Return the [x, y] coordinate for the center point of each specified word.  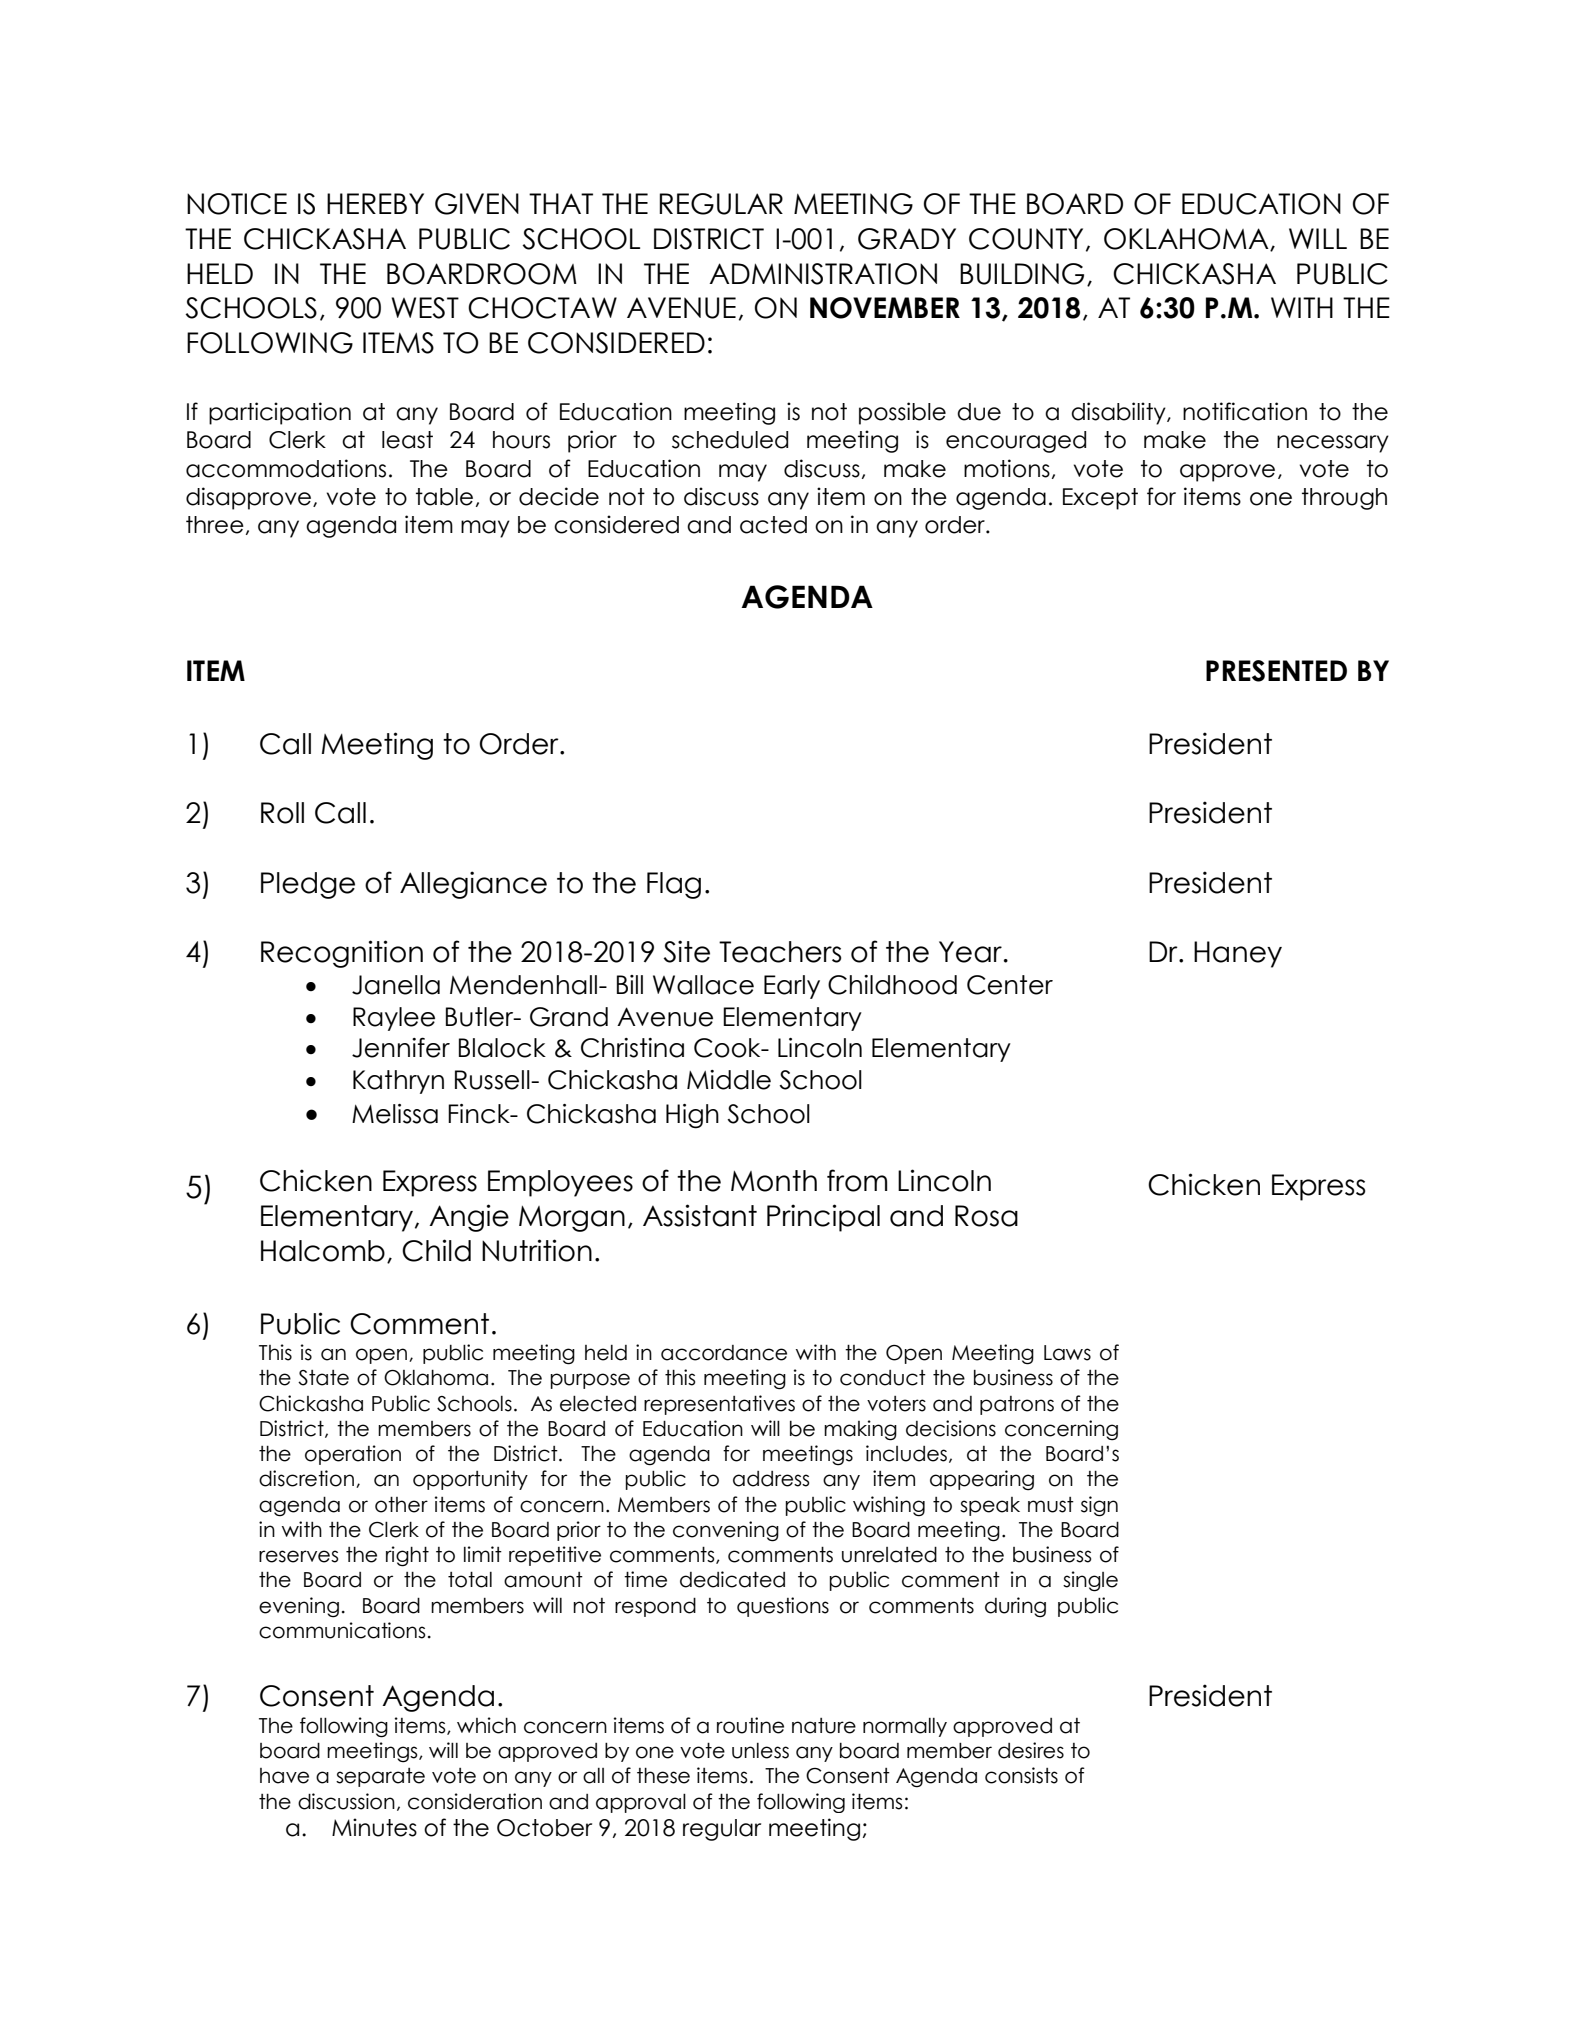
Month [774, 1181]
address [771, 1479]
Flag [674, 885]
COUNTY [1026, 239]
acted [773, 525]
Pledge [308, 885]
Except [1100, 499]
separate [380, 1777]
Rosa [986, 1216]
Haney [1238, 954]
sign [1099, 1506]
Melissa [395, 1114]
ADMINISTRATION [823, 274]
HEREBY [375, 203]
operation [353, 1455]
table [444, 497]
